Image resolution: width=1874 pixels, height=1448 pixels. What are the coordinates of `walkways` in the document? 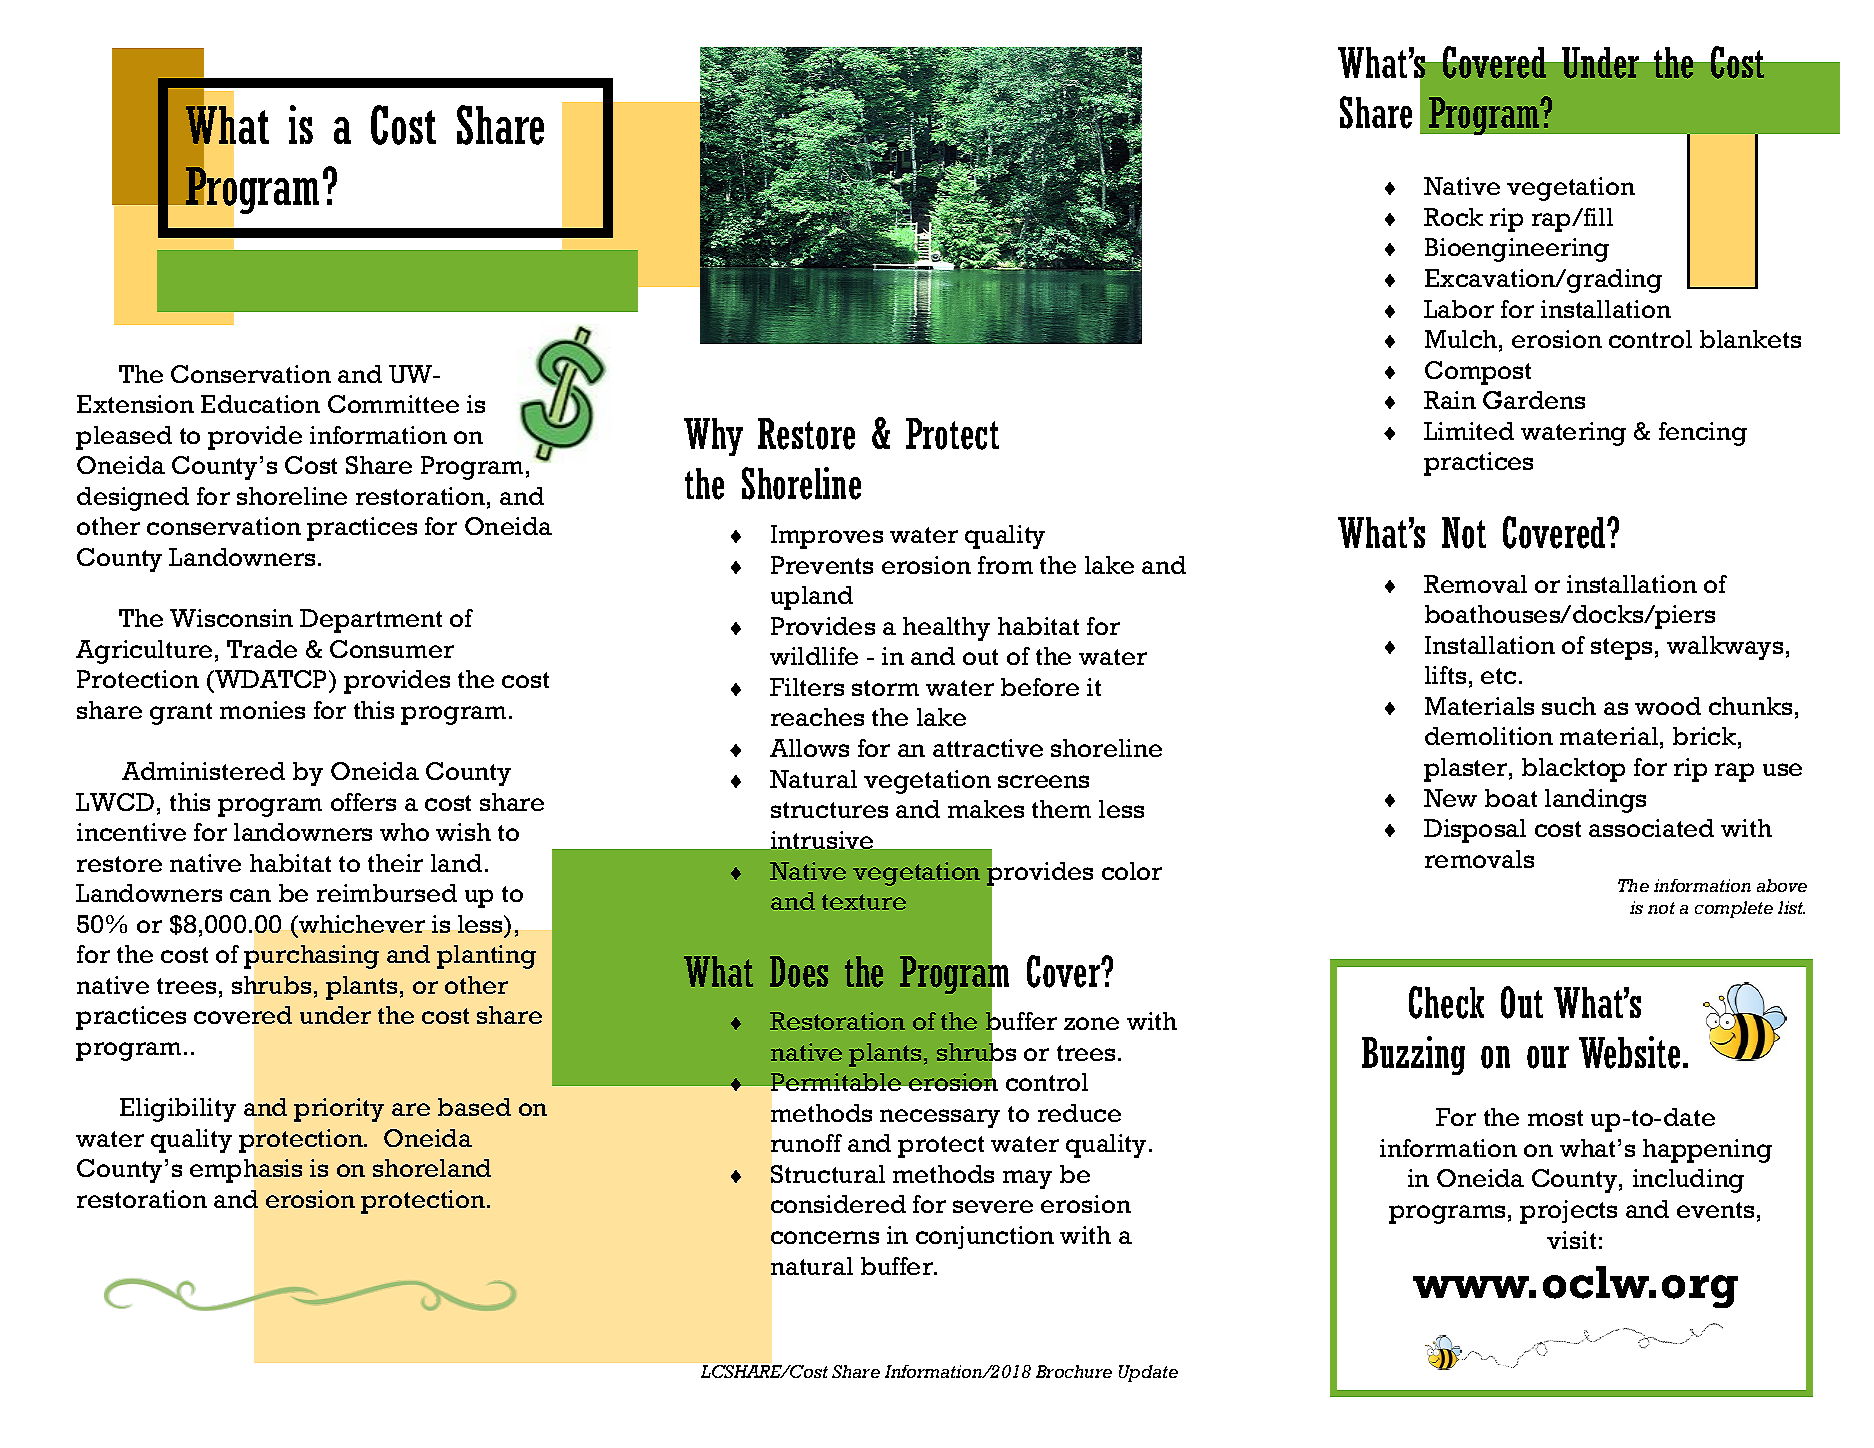 It's located at (1725, 648).
